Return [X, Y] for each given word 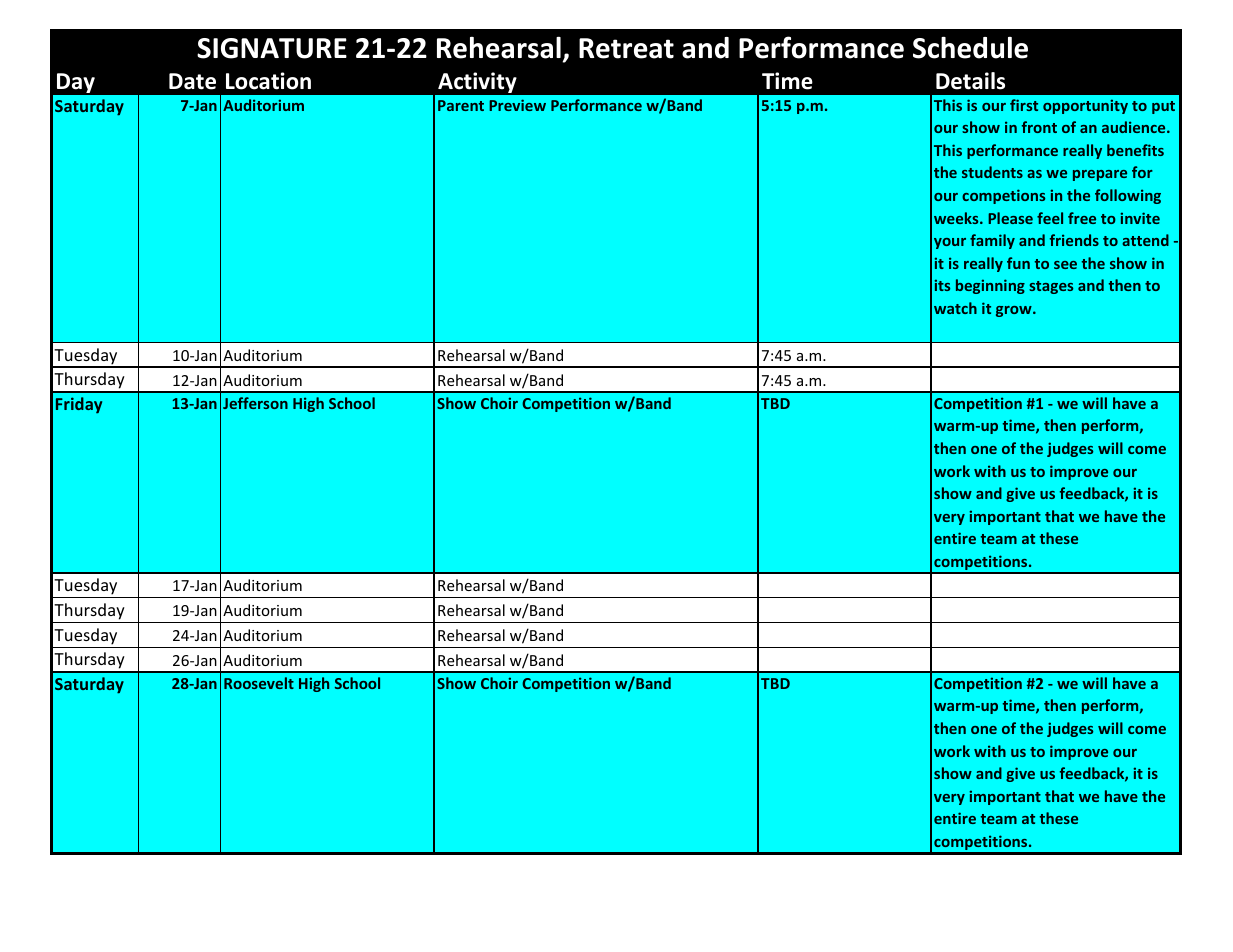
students [992, 172]
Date [192, 81]
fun [1018, 263]
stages [1051, 287]
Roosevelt [259, 683]
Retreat [626, 48]
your [950, 243]
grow [1015, 311]
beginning [990, 286]
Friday [79, 405]
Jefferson [255, 403]
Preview [517, 105]
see [1065, 265]
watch [955, 308]
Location [268, 81]
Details [970, 81]
